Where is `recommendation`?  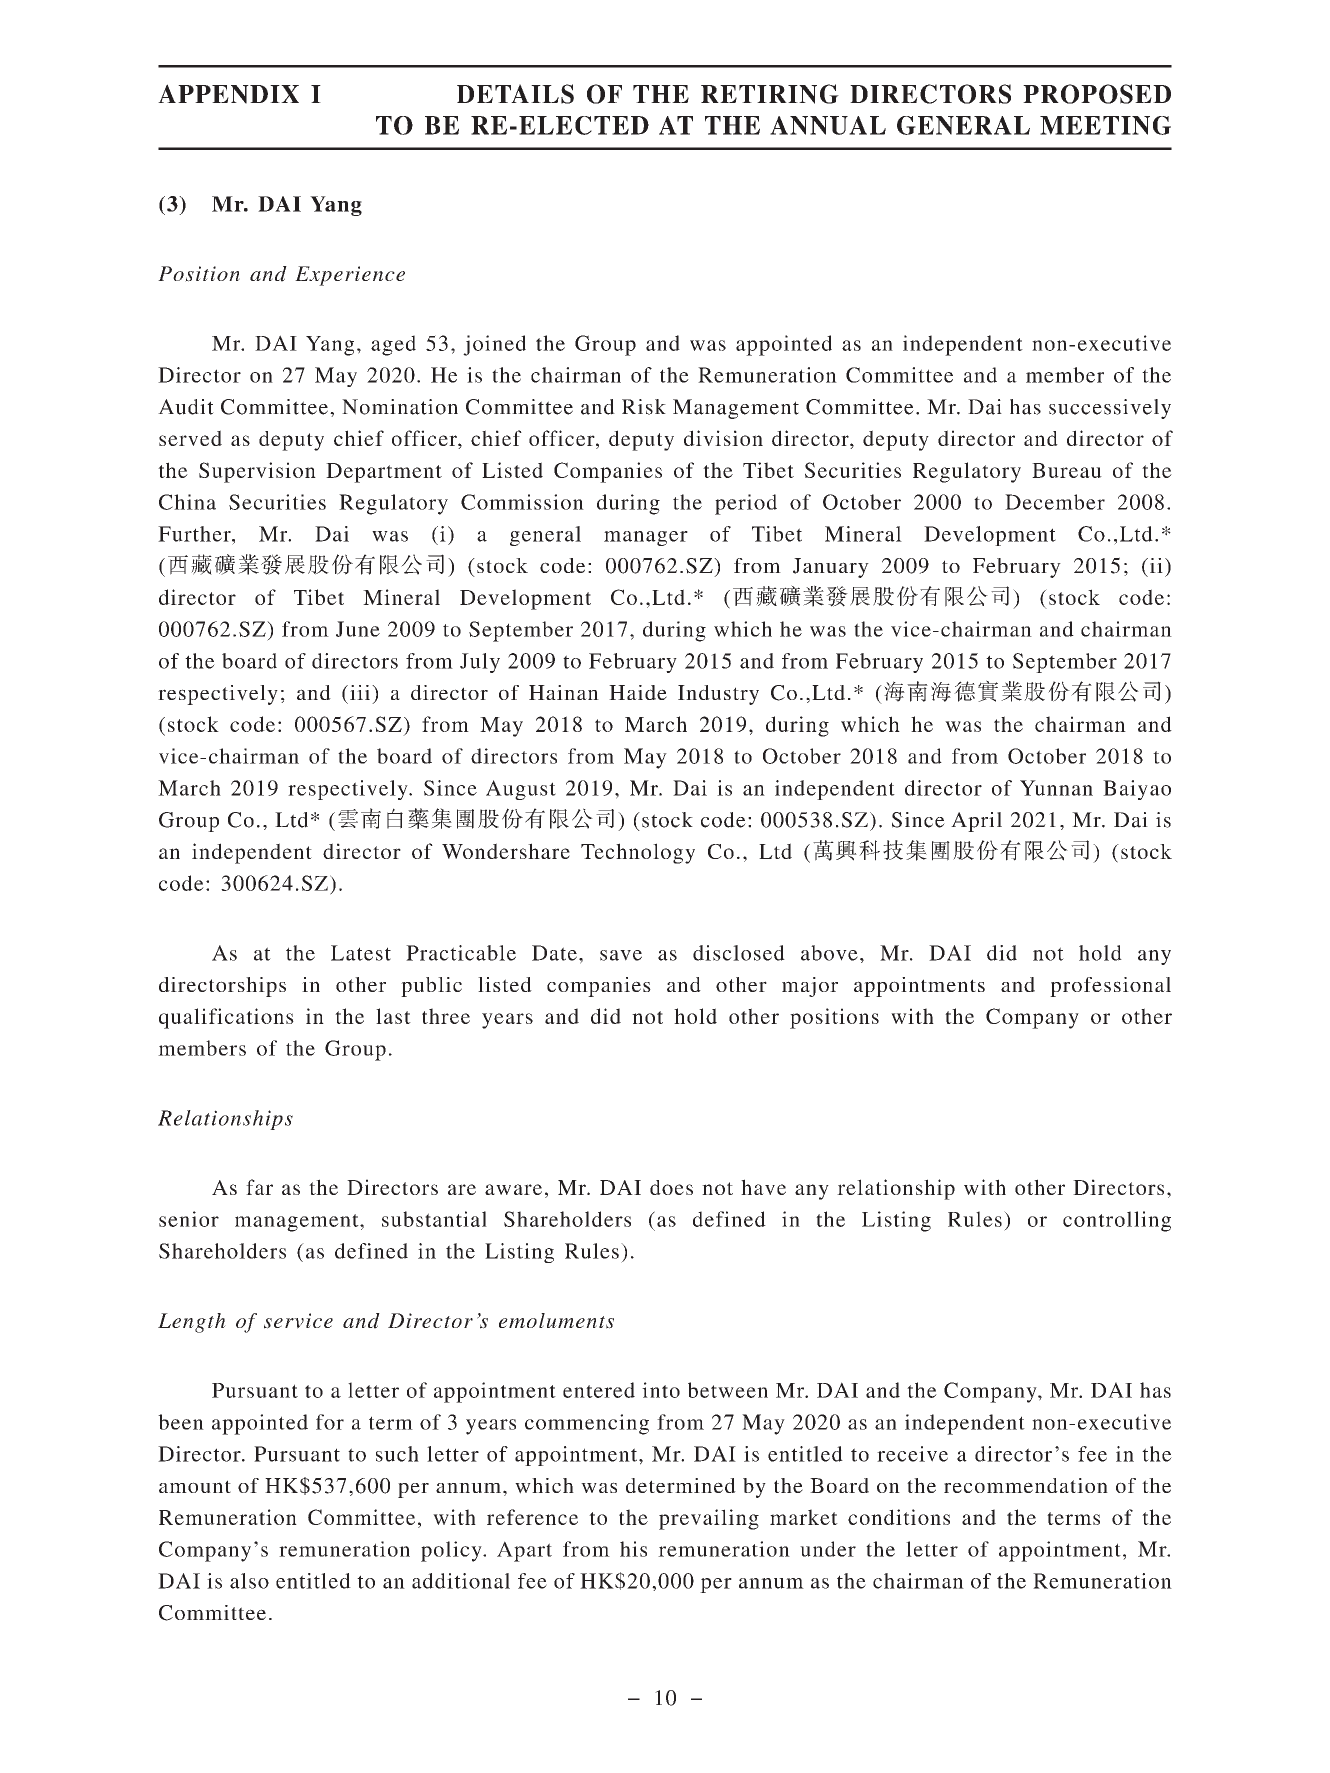 recommendation is located at coordinates (1026, 1485).
